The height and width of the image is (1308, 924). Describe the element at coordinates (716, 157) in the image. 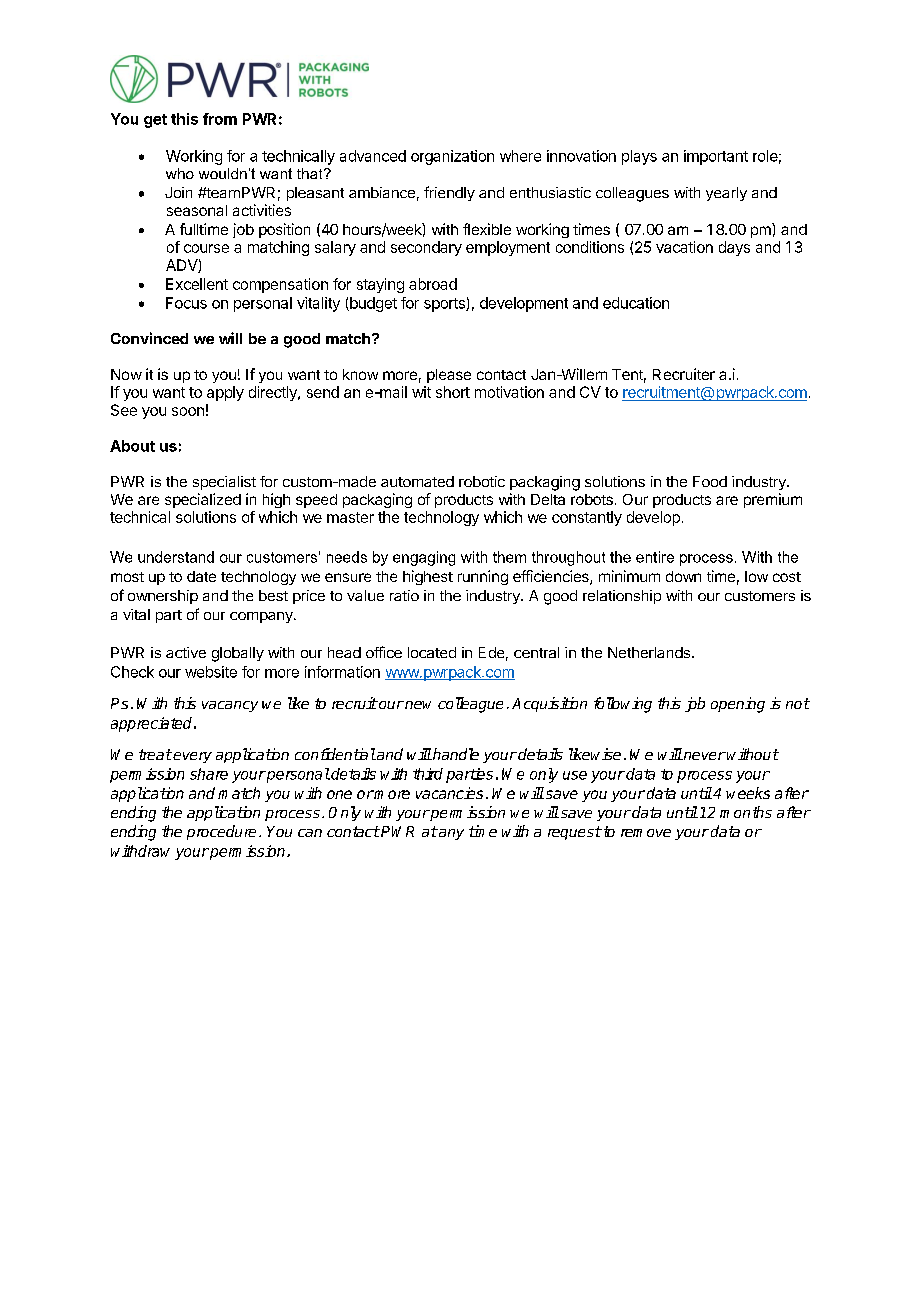

I see `important` at that location.
